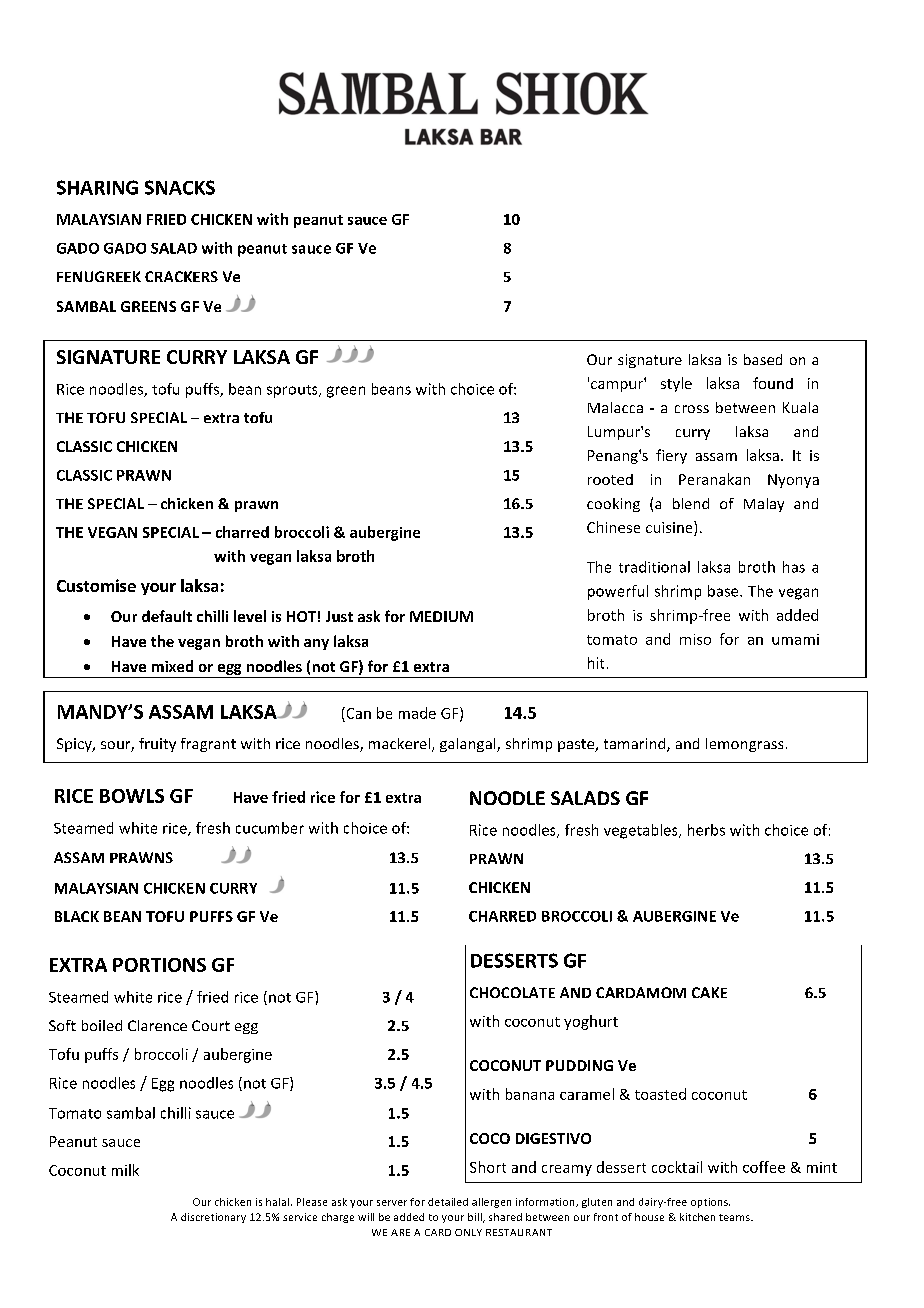 The image size is (924, 1308). I want to click on CRACKERS, so click(181, 276).
